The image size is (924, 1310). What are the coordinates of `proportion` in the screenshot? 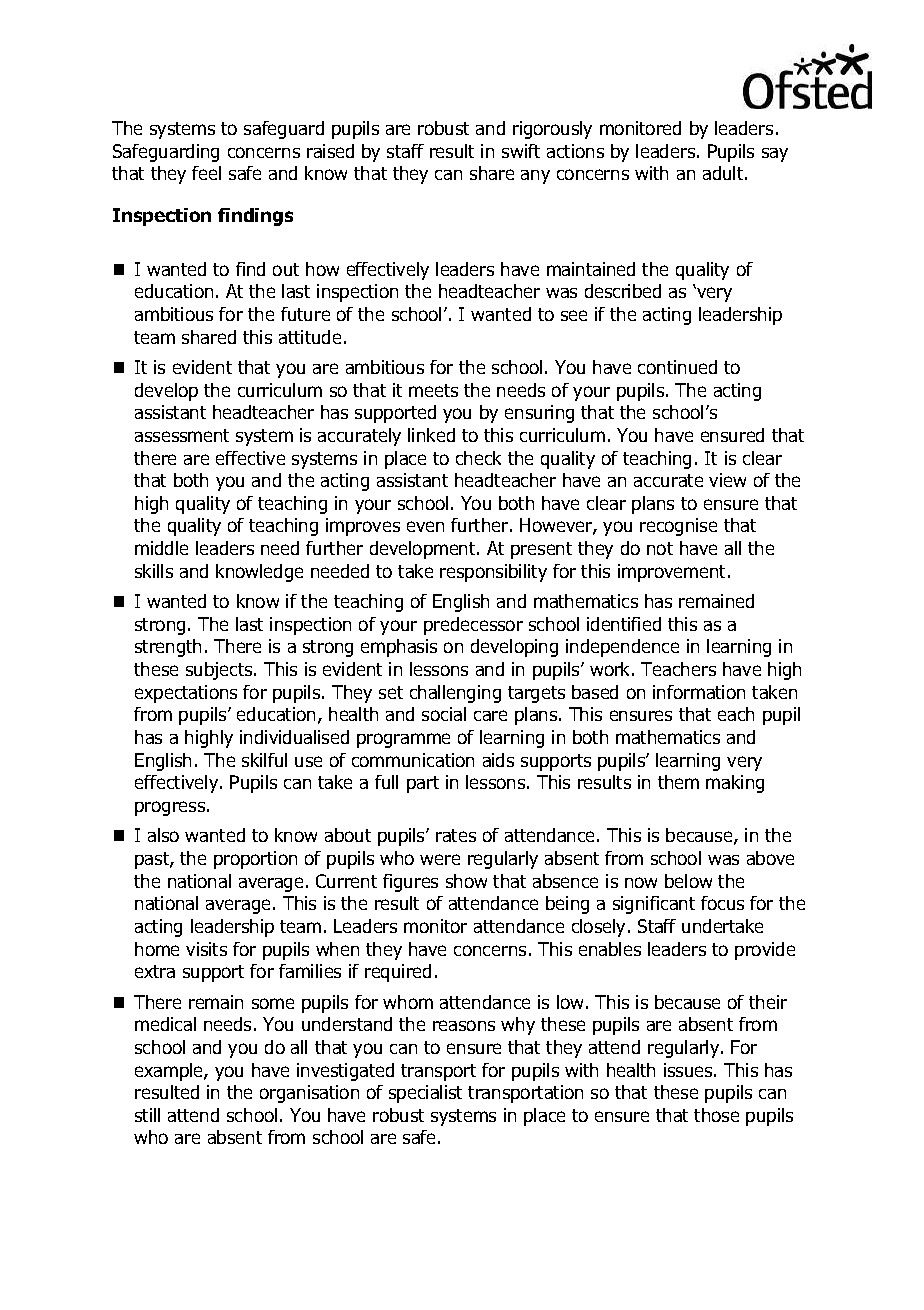 It's located at (255, 860).
